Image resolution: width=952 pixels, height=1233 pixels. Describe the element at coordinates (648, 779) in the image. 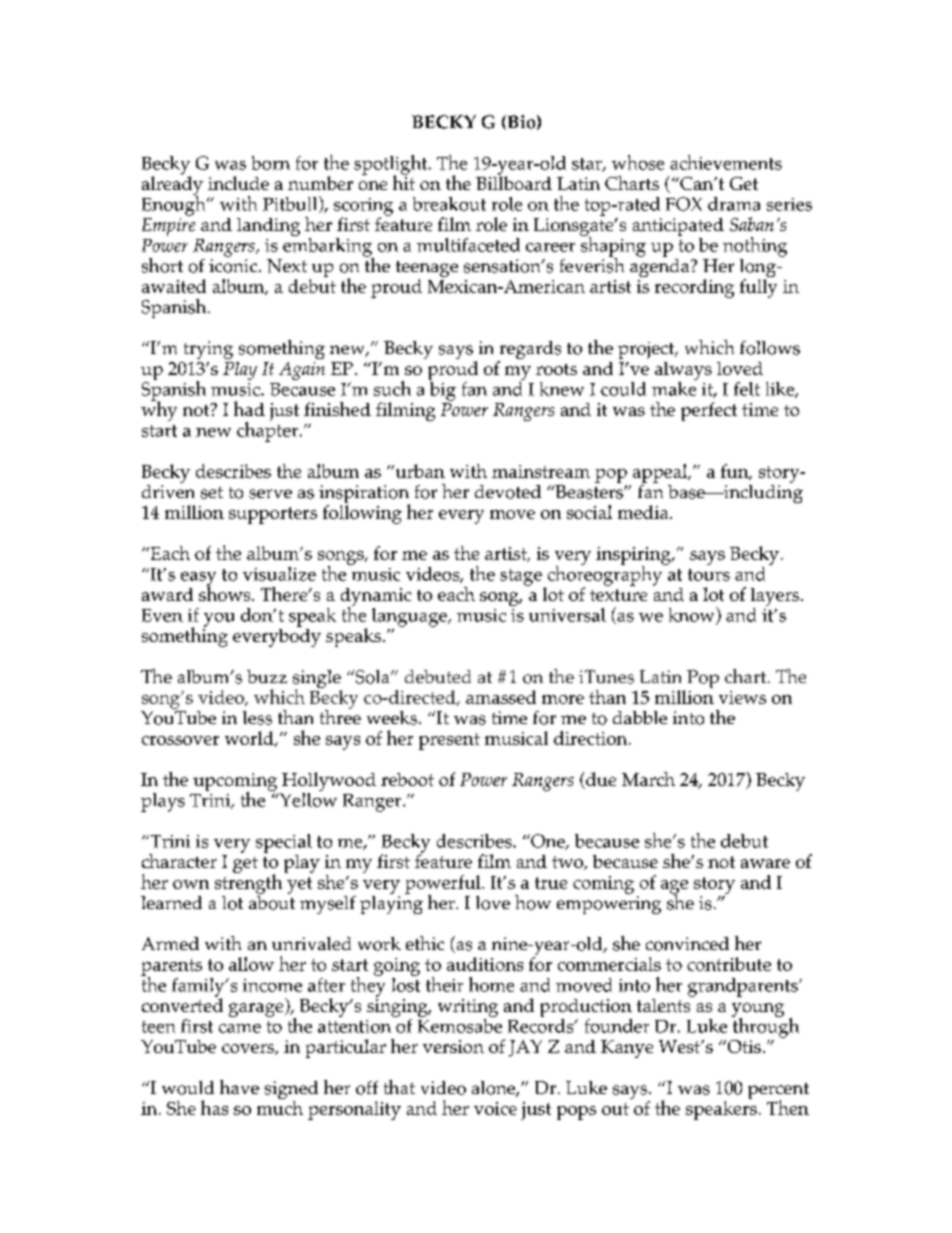

I see `March` at that location.
